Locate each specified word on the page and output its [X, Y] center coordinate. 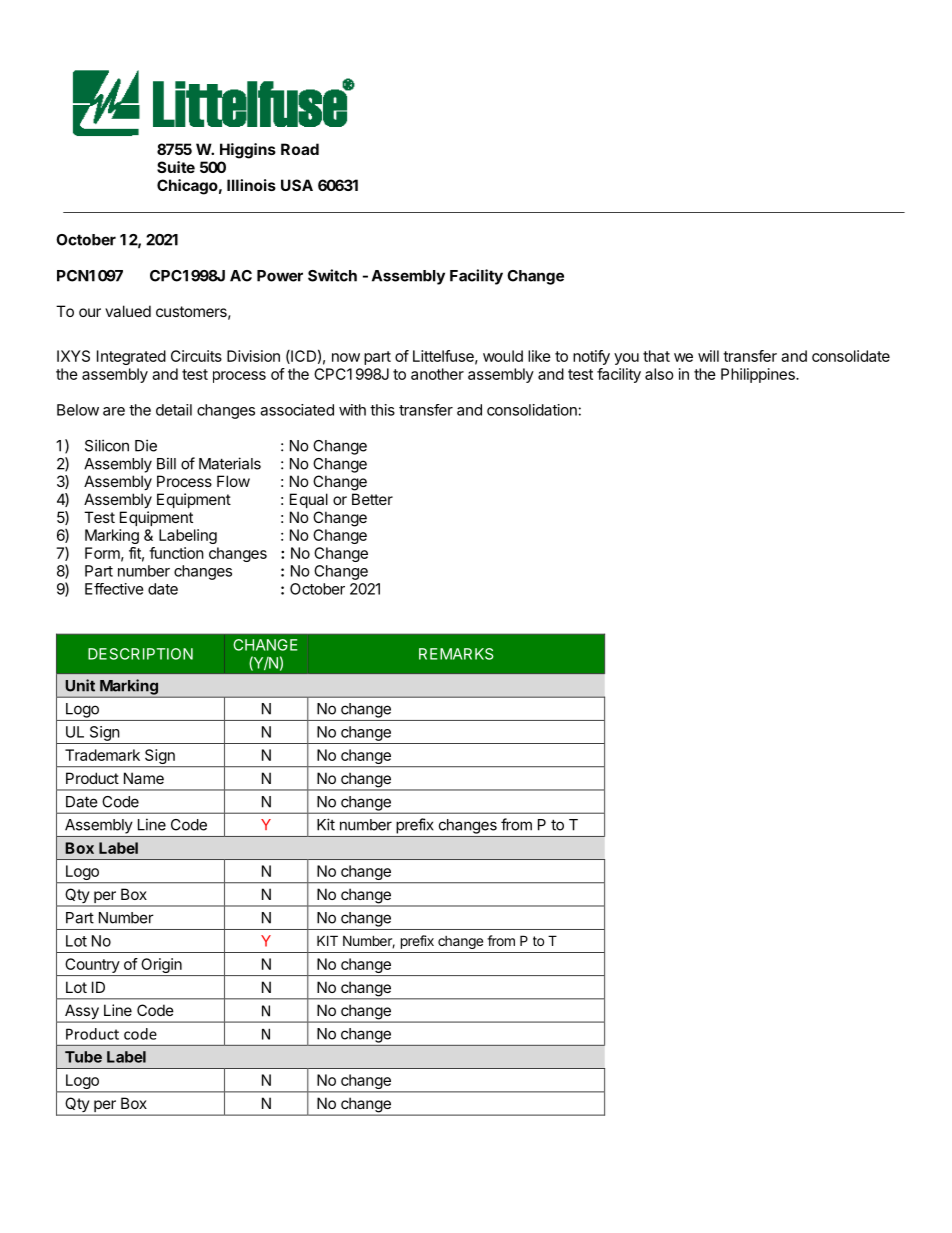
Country [92, 967]
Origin [161, 967]
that [656, 356]
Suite [176, 167]
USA [297, 185]
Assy [82, 1013]
